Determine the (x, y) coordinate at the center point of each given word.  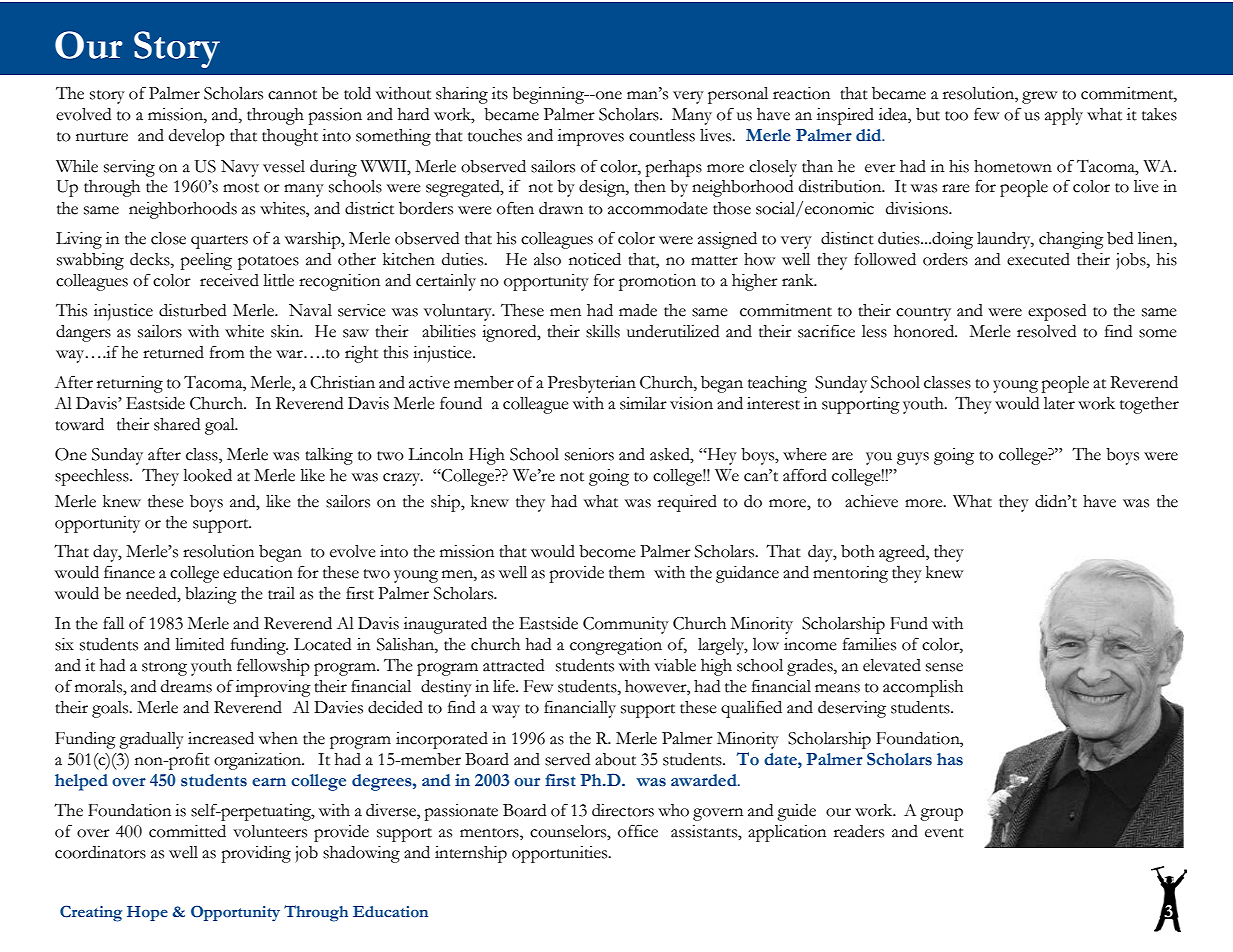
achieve (871, 501)
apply (1064, 116)
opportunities (561, 854)
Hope (147, 913)
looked (207, 475)
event (944, 833)
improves (591, 137)
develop (197, 137)
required (687, 503)
